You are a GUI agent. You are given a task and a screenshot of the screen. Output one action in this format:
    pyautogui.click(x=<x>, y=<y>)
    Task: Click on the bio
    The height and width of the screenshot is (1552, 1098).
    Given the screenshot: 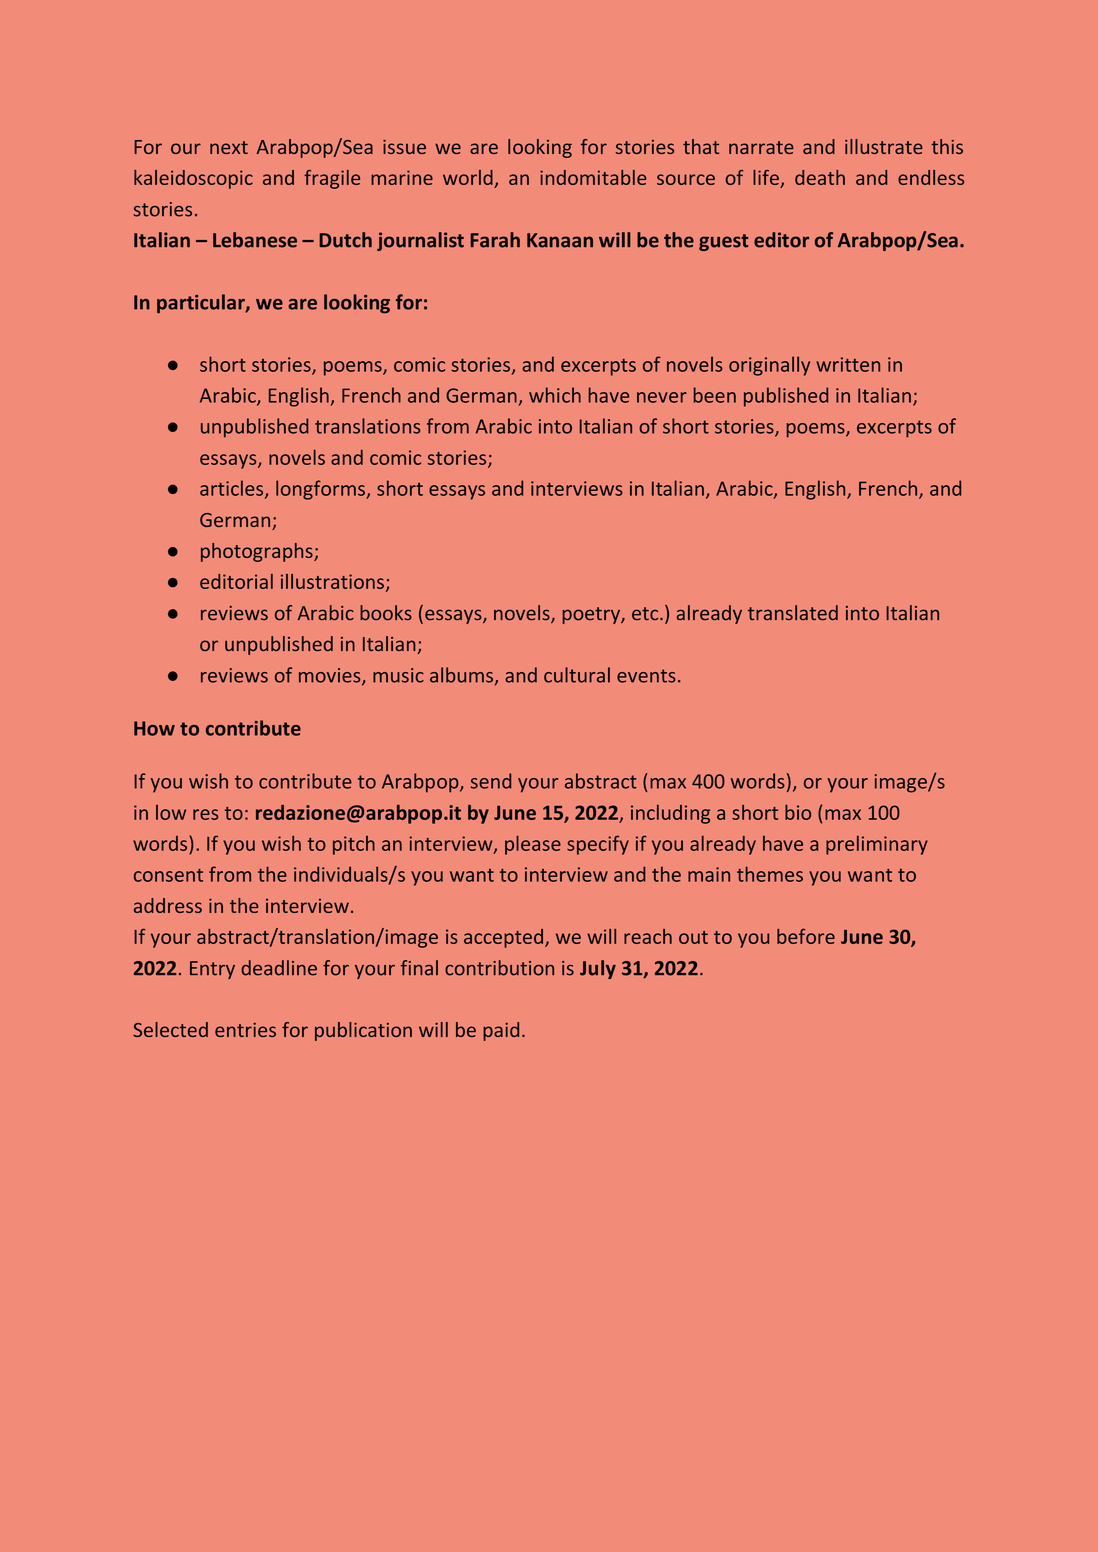 What is the action you would take?
    pyautogui.click(x=798, y=812)
